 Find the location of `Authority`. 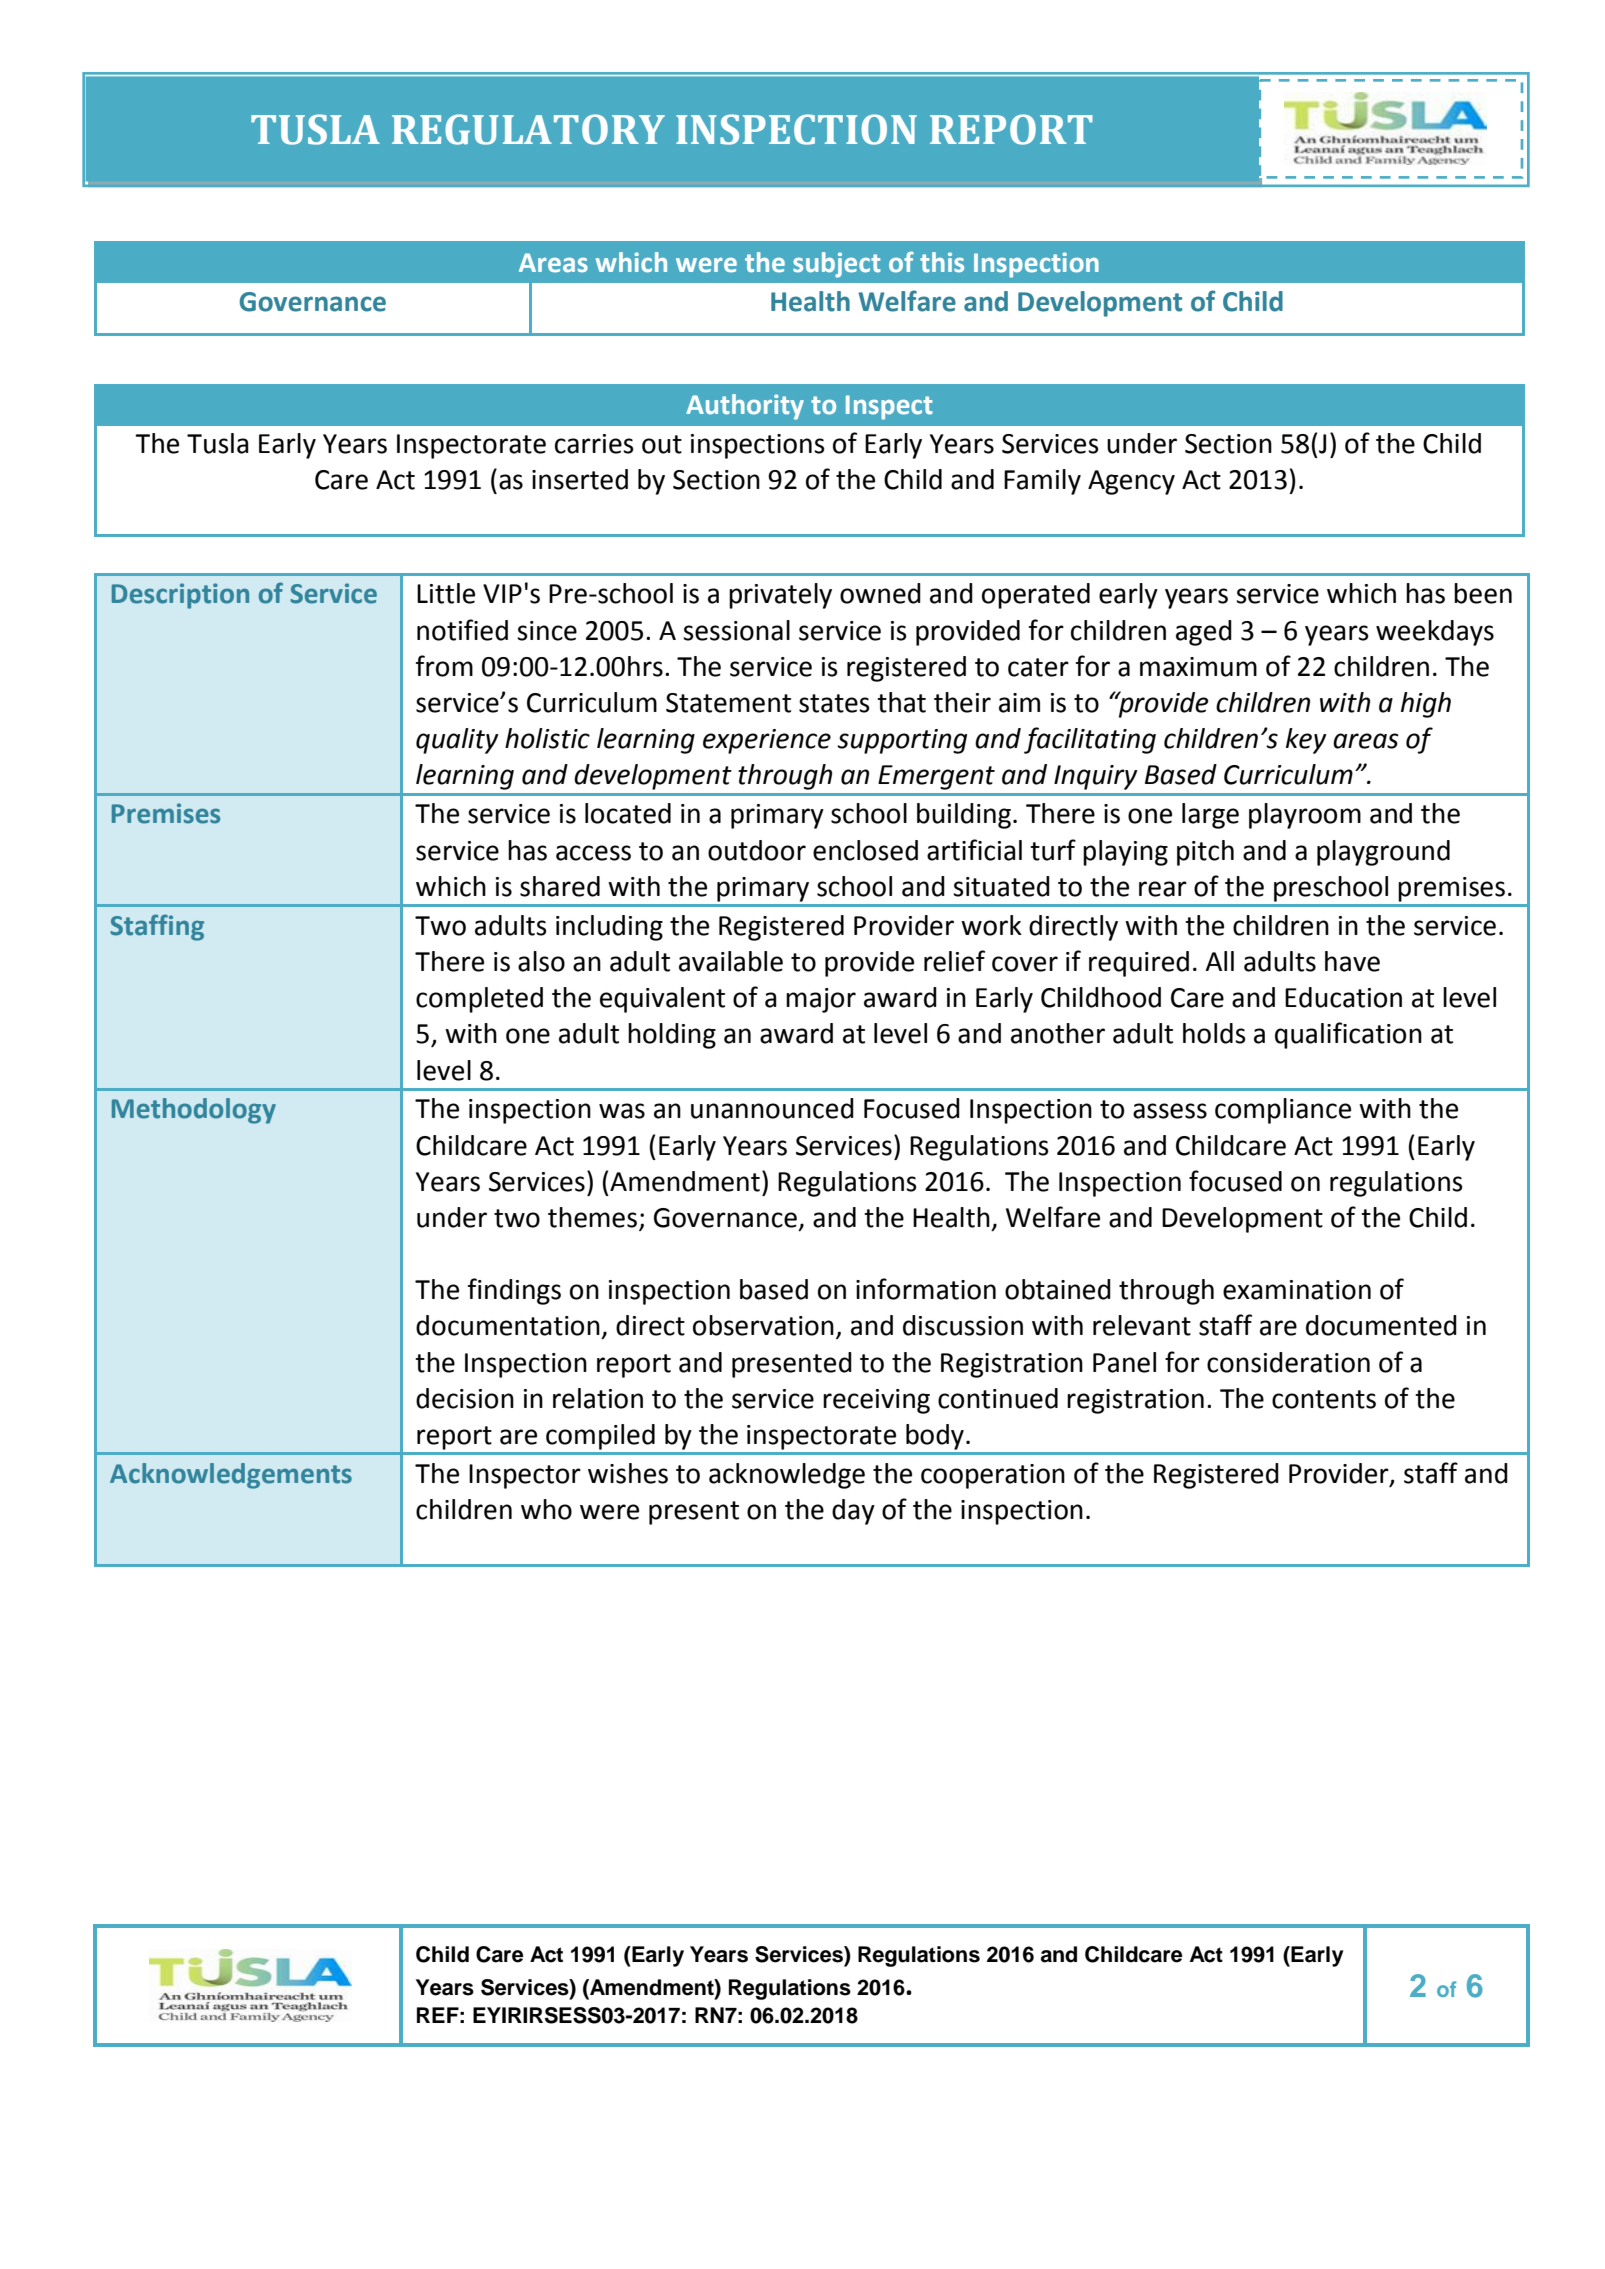

Authority is located at coordinates (745, 407).
